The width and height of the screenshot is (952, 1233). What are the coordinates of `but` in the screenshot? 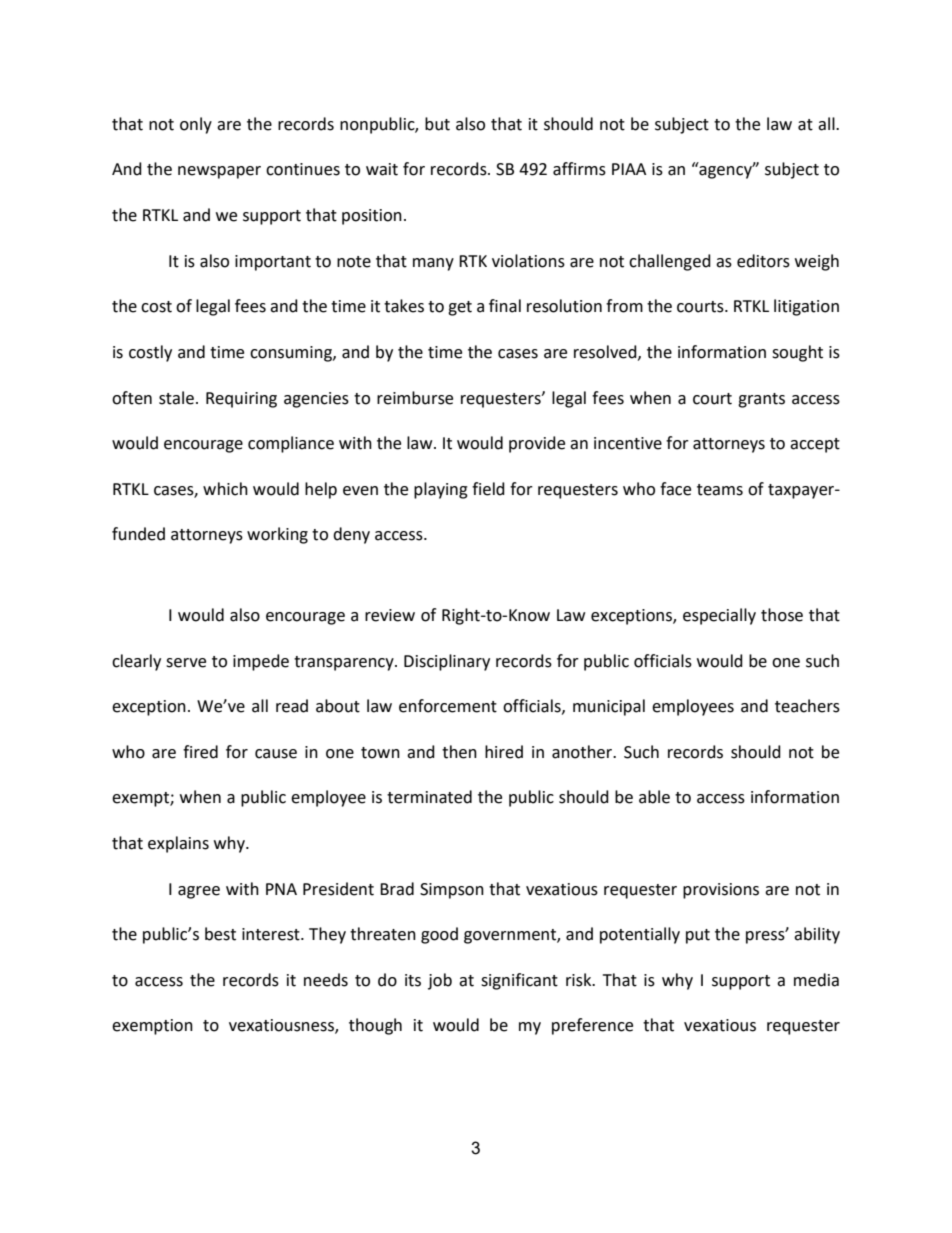 It's located at (437, 124).
